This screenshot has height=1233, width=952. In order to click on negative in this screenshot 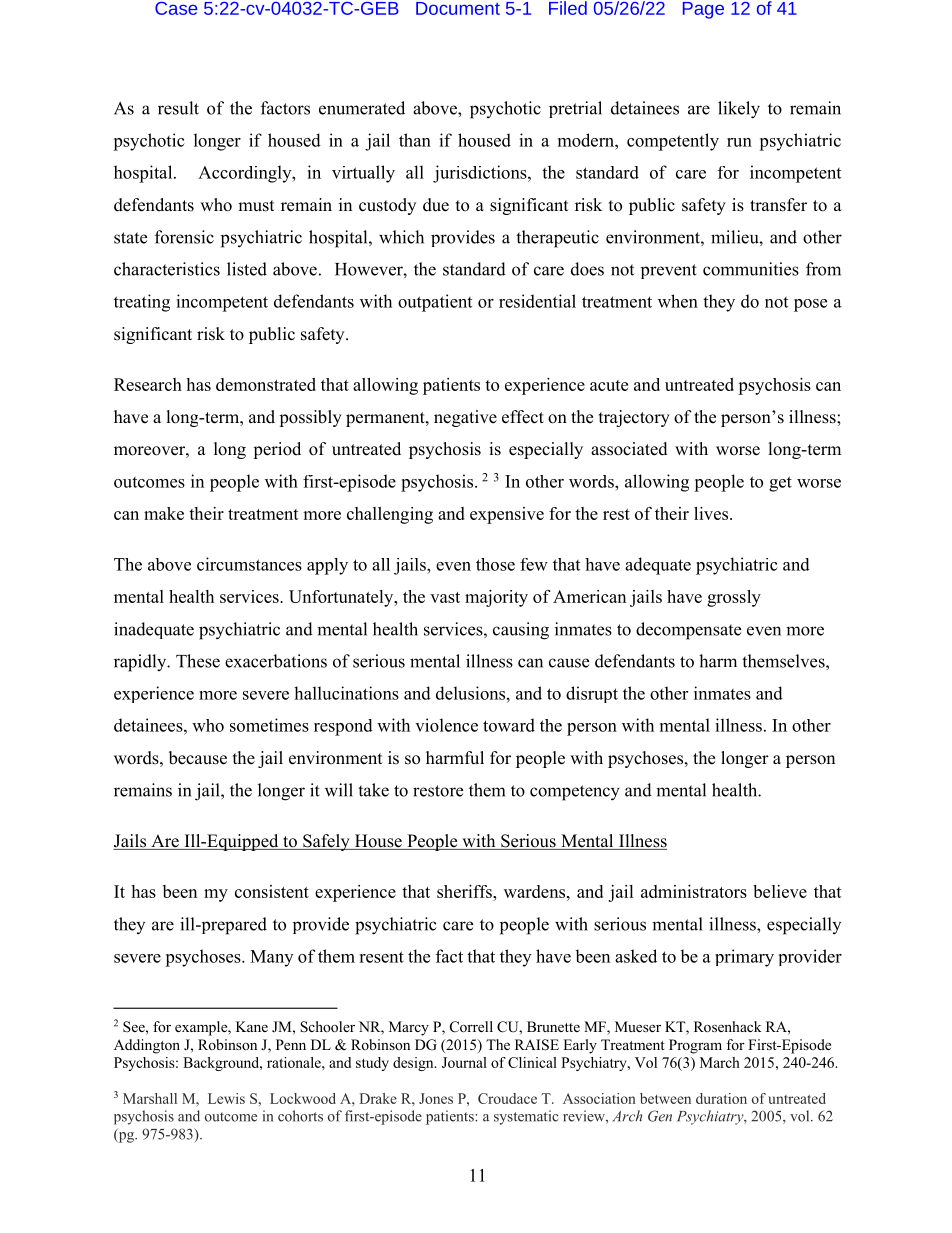, I will do `click(465, 418)`.
